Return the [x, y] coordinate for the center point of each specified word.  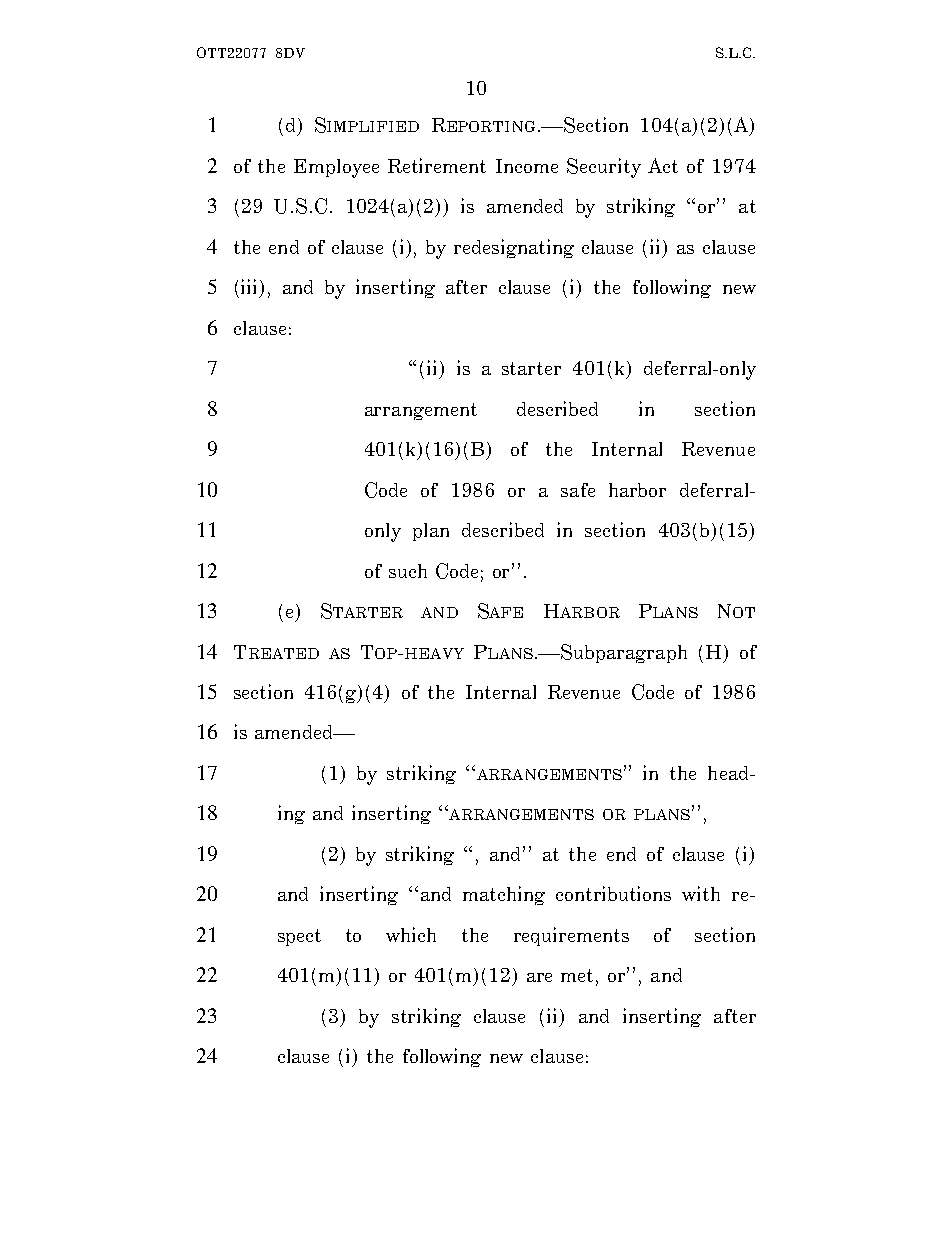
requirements [571, 936]
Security [604, 168]
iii [248, 286]
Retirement [437, 165]
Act [663, 165]
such [408, 571]
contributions [613, 893]
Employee [336, 168]
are [539, 977]
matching [504, 895]
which [411, 934]
